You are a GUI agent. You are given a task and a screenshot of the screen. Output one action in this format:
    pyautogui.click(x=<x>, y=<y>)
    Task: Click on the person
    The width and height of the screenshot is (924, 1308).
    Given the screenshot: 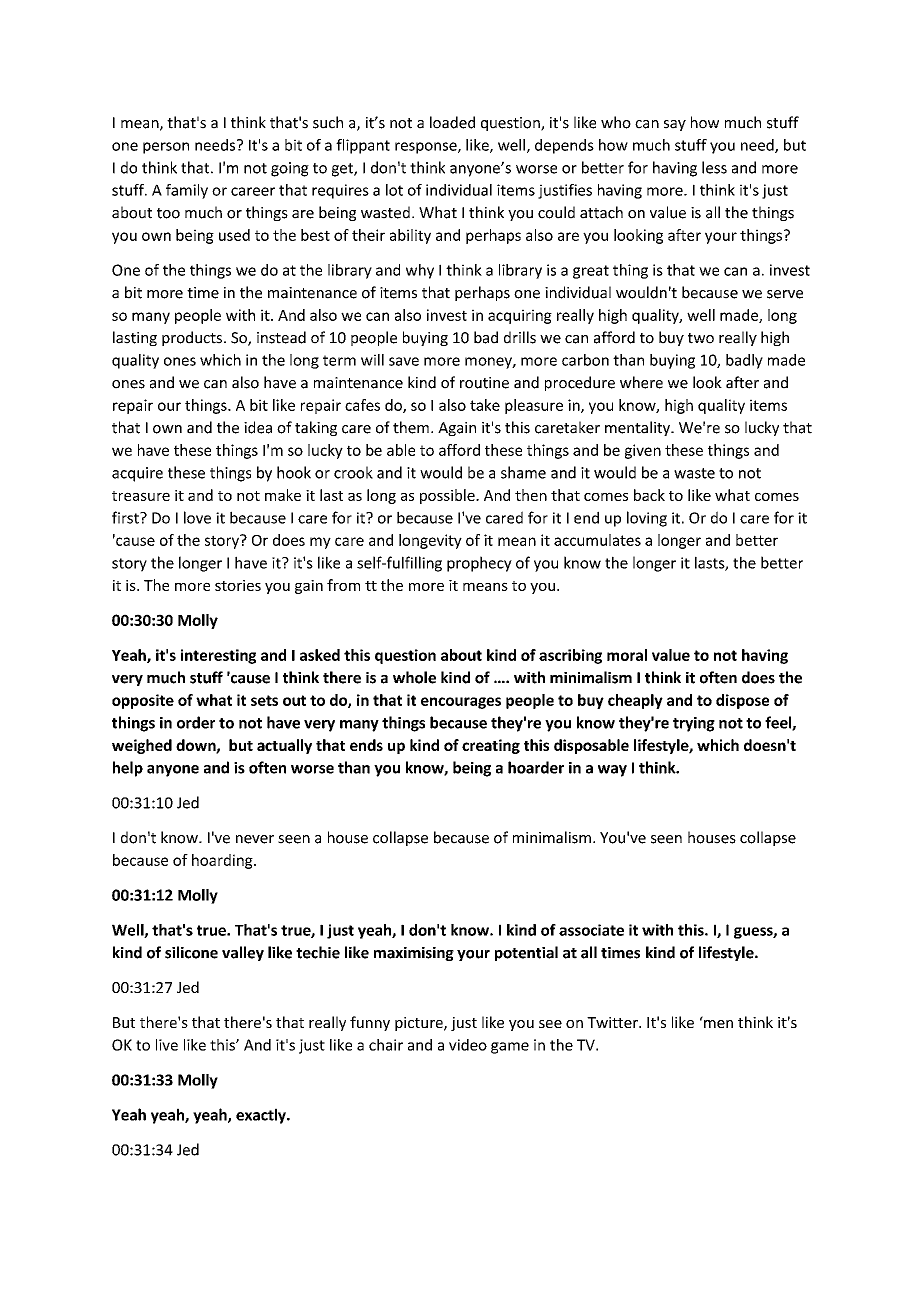 What is the action you would take?
    pyautogui.click(x=166, y=148)
